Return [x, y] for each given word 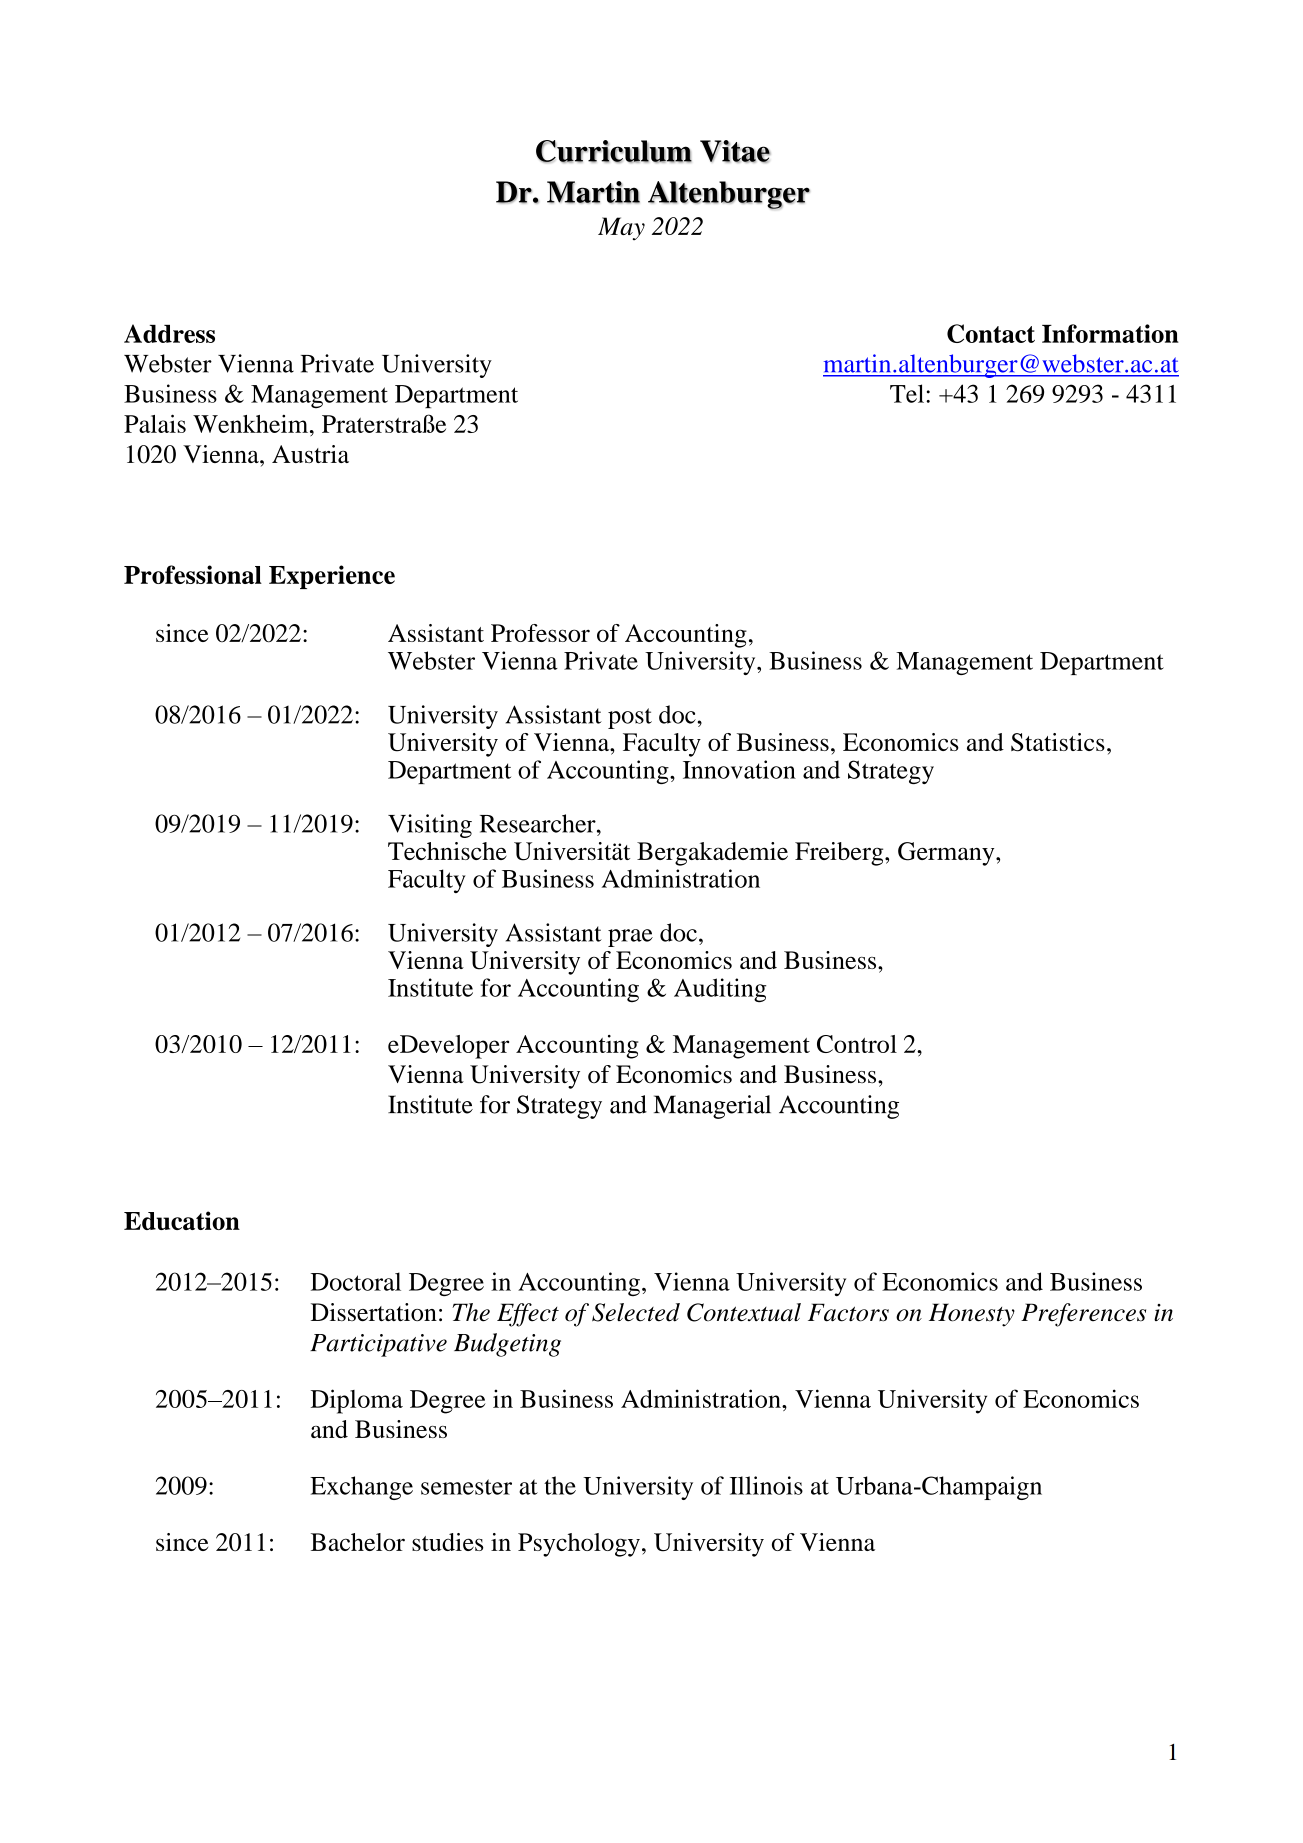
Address [169, 333]
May [621, 229]
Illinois [766, 1485]
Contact [991, 333]
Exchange [361, 1488]
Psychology [579, 1545]
